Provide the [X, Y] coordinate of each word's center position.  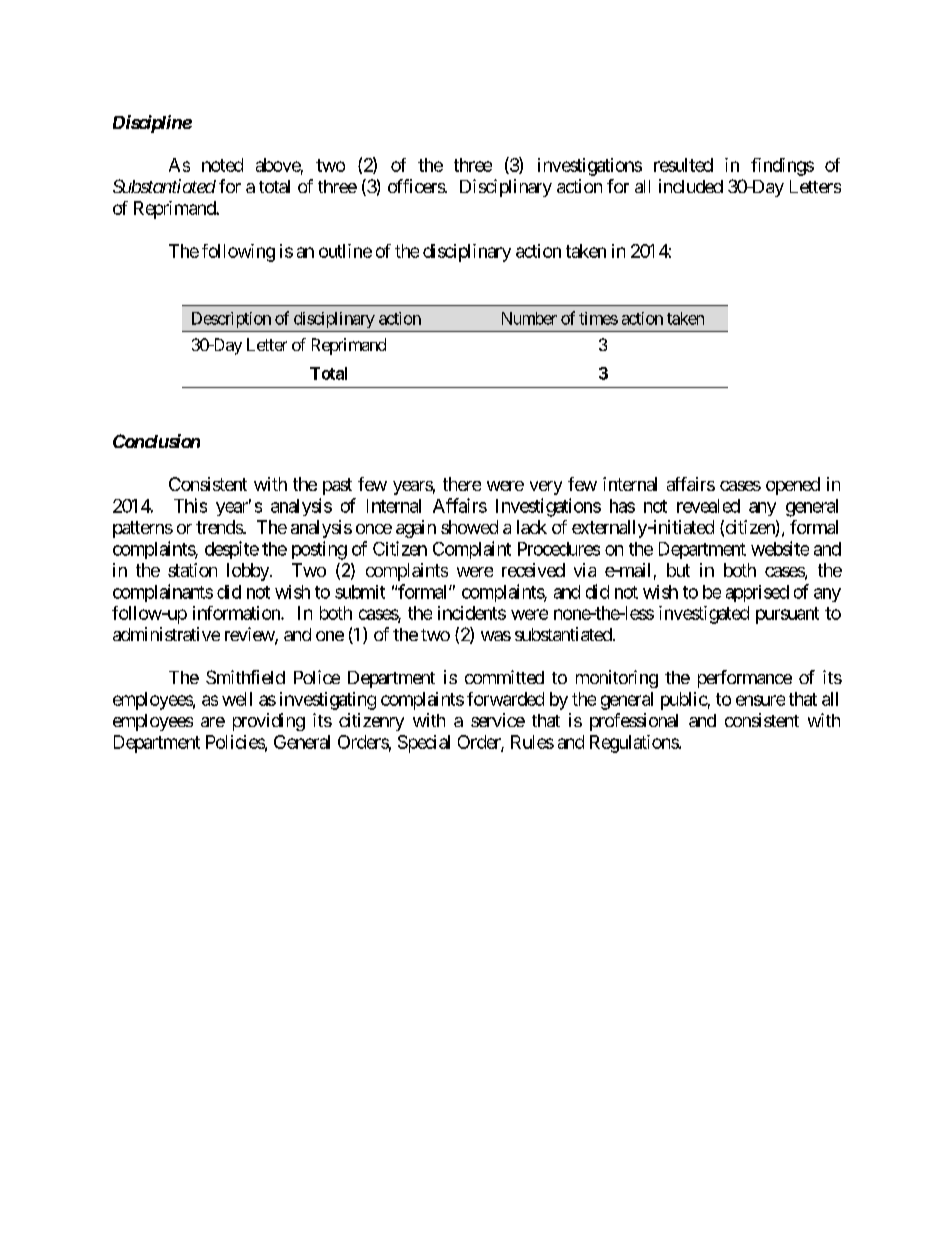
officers [417, 186]
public [684, 701]
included [691, 186]
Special [424, 744]
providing [269, 722]
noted [222, 165]
